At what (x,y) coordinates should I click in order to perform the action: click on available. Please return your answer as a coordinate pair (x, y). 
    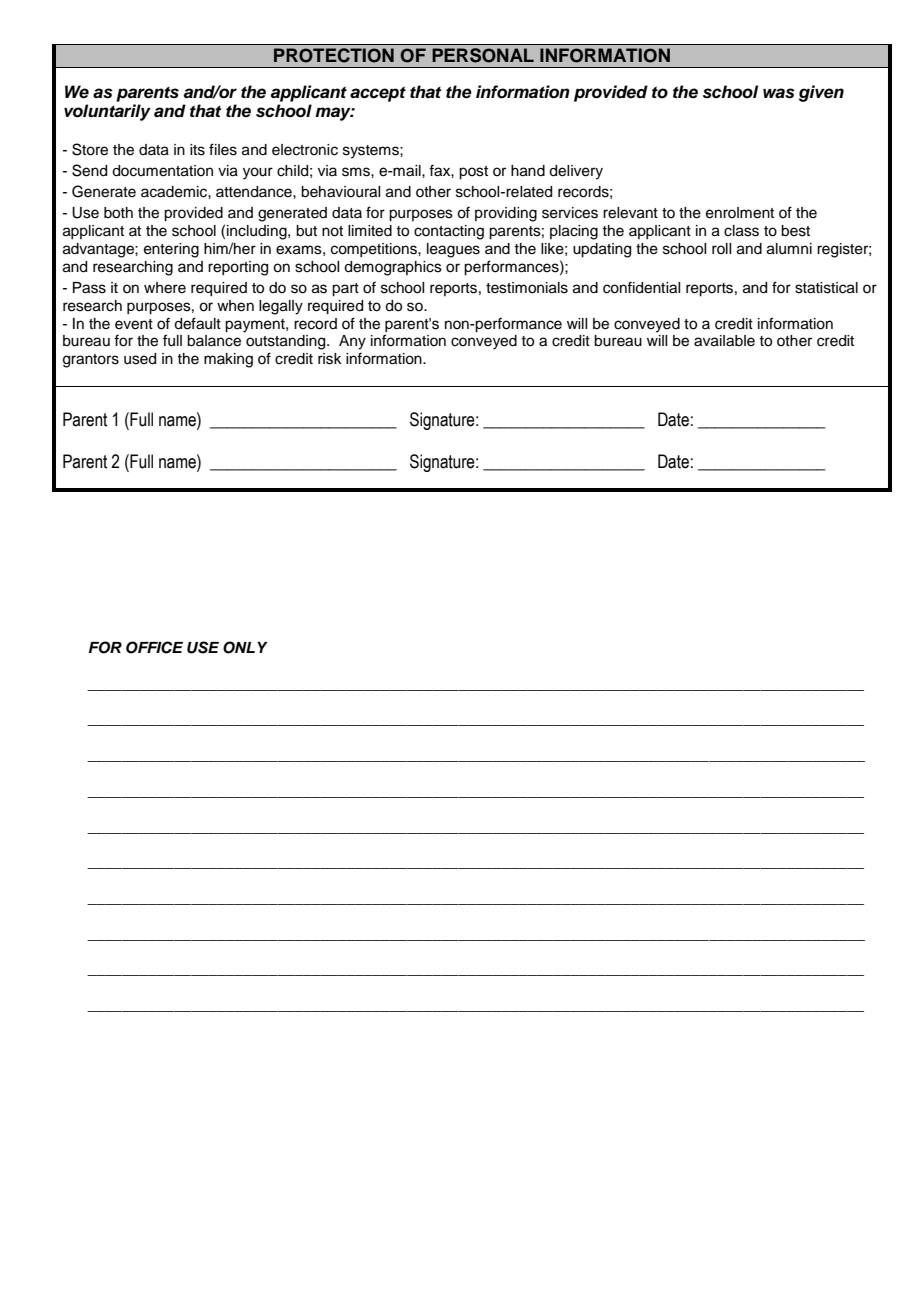
    Looking at the image, I should click on (724, 341).
